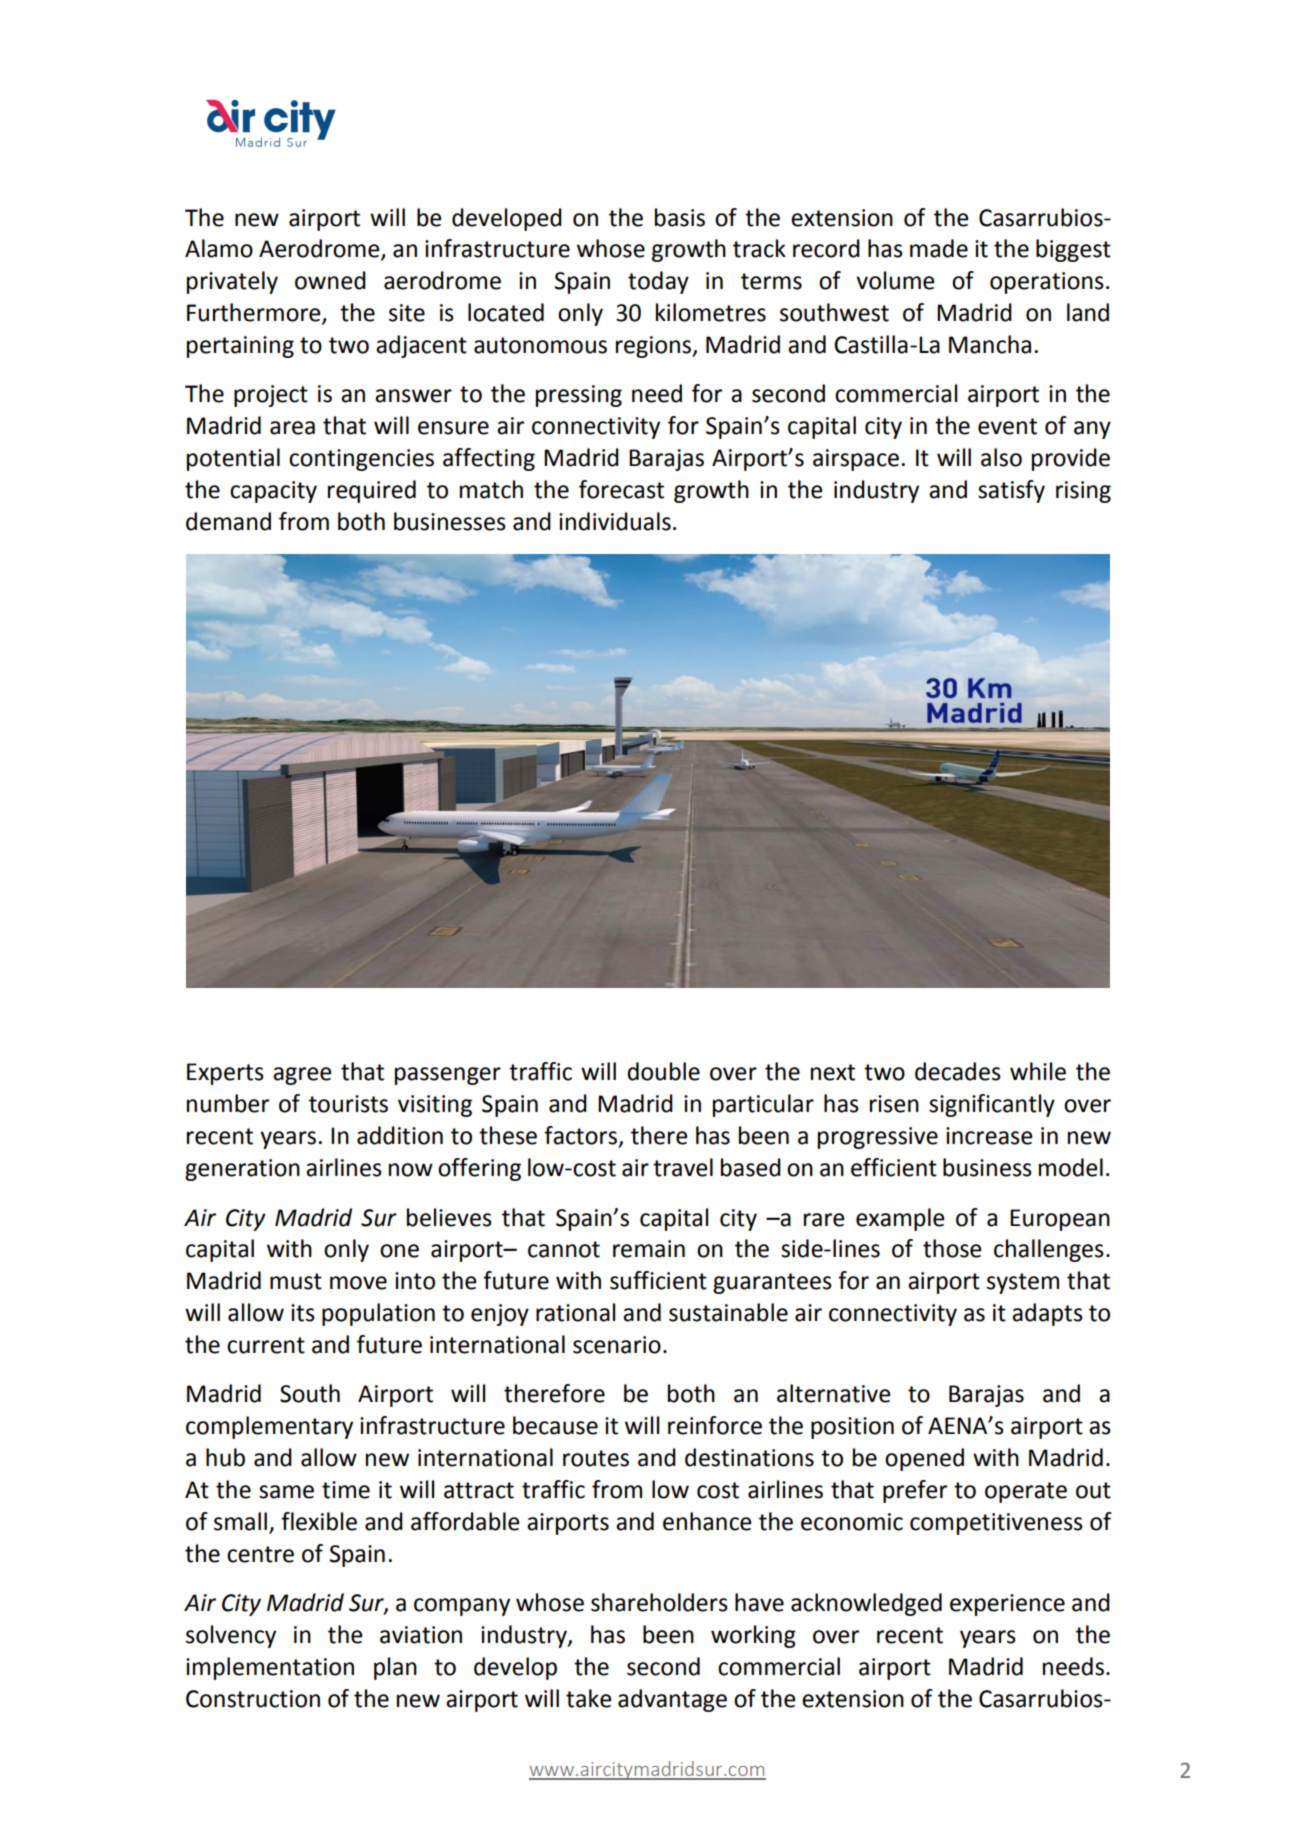 The height and width of the page is (1833, 1296). Describe the element at coordinates (939, 248) in the page. I see `made` at that location.
